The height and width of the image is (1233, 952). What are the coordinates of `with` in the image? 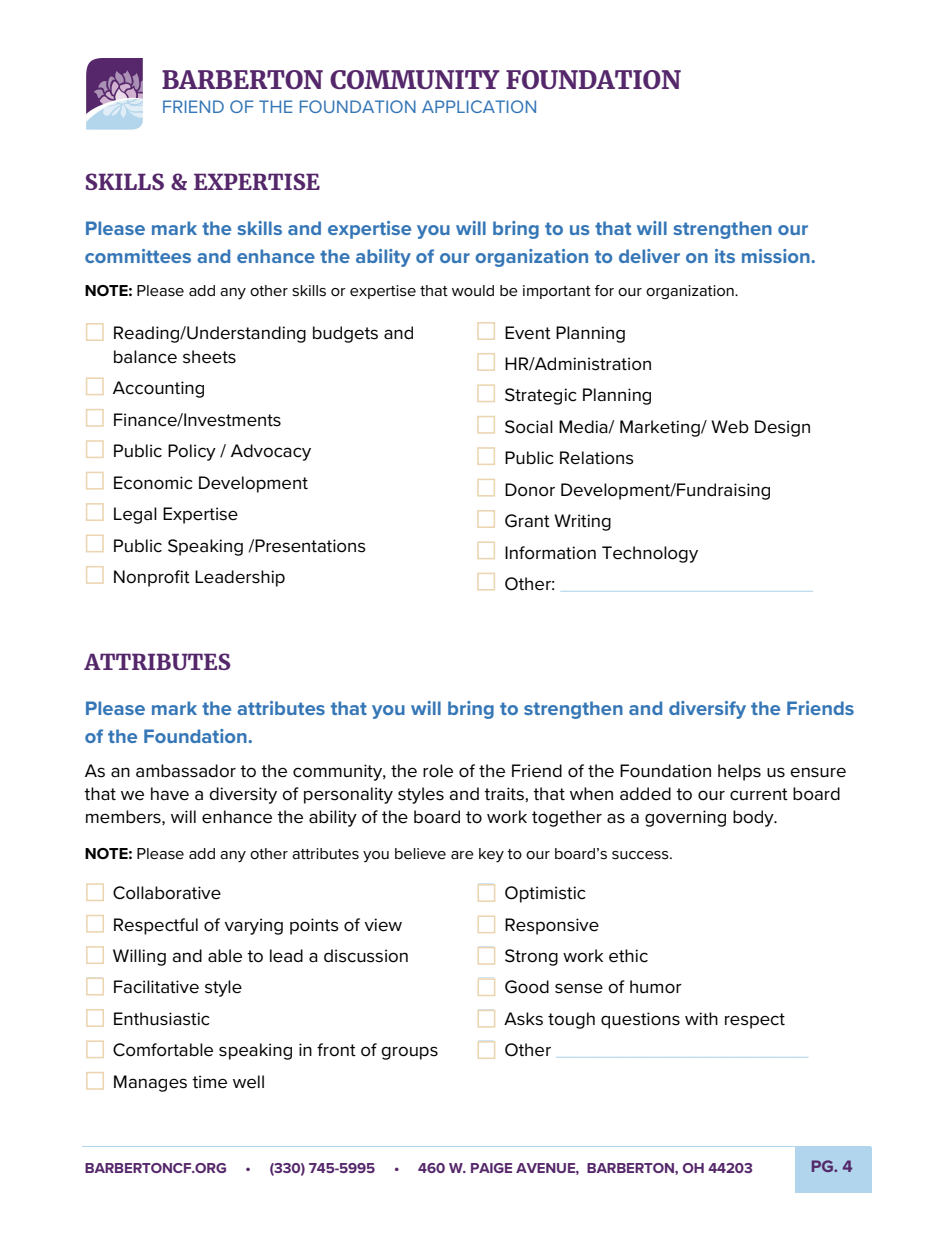 It's located at (701, 1018).
